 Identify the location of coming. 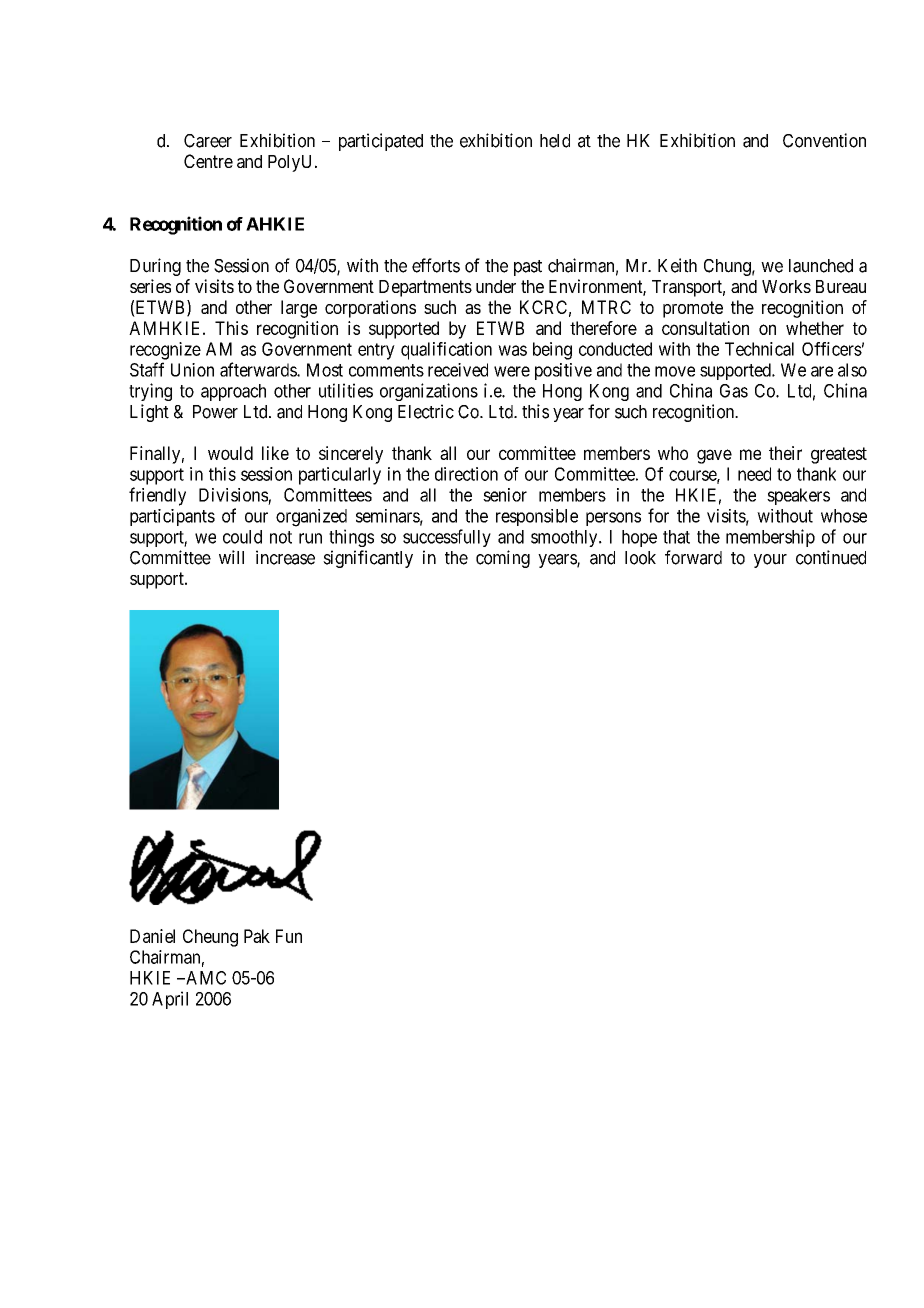
(503, 559).
